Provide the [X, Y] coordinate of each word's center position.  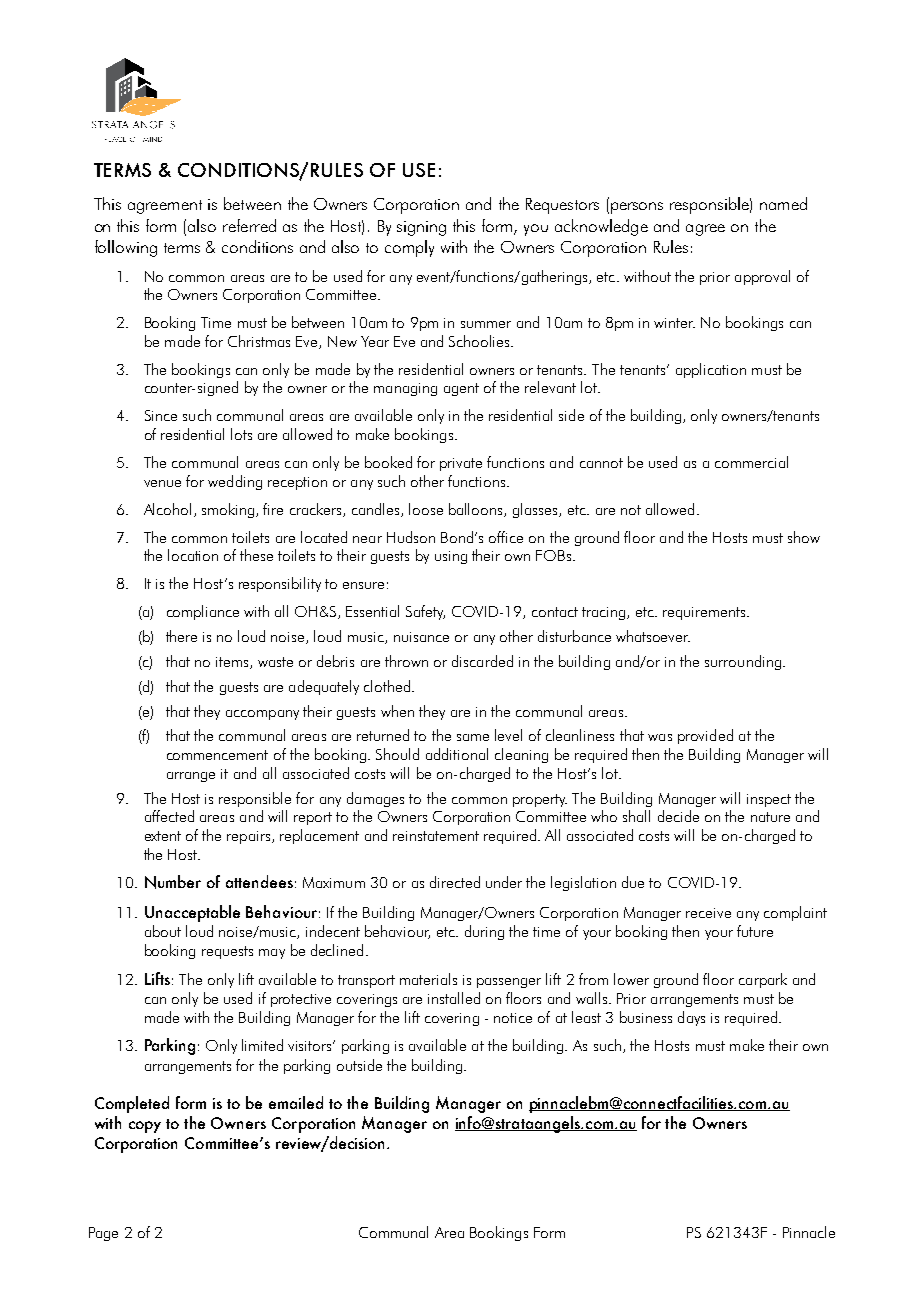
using [451, 557]
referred [249, 225]
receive [708, 913]
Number [173, 882]
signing [421, 228]
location [193, 555]
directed [455, 882]
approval [762, 277]
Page [103, 1234]
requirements [705, 613]
